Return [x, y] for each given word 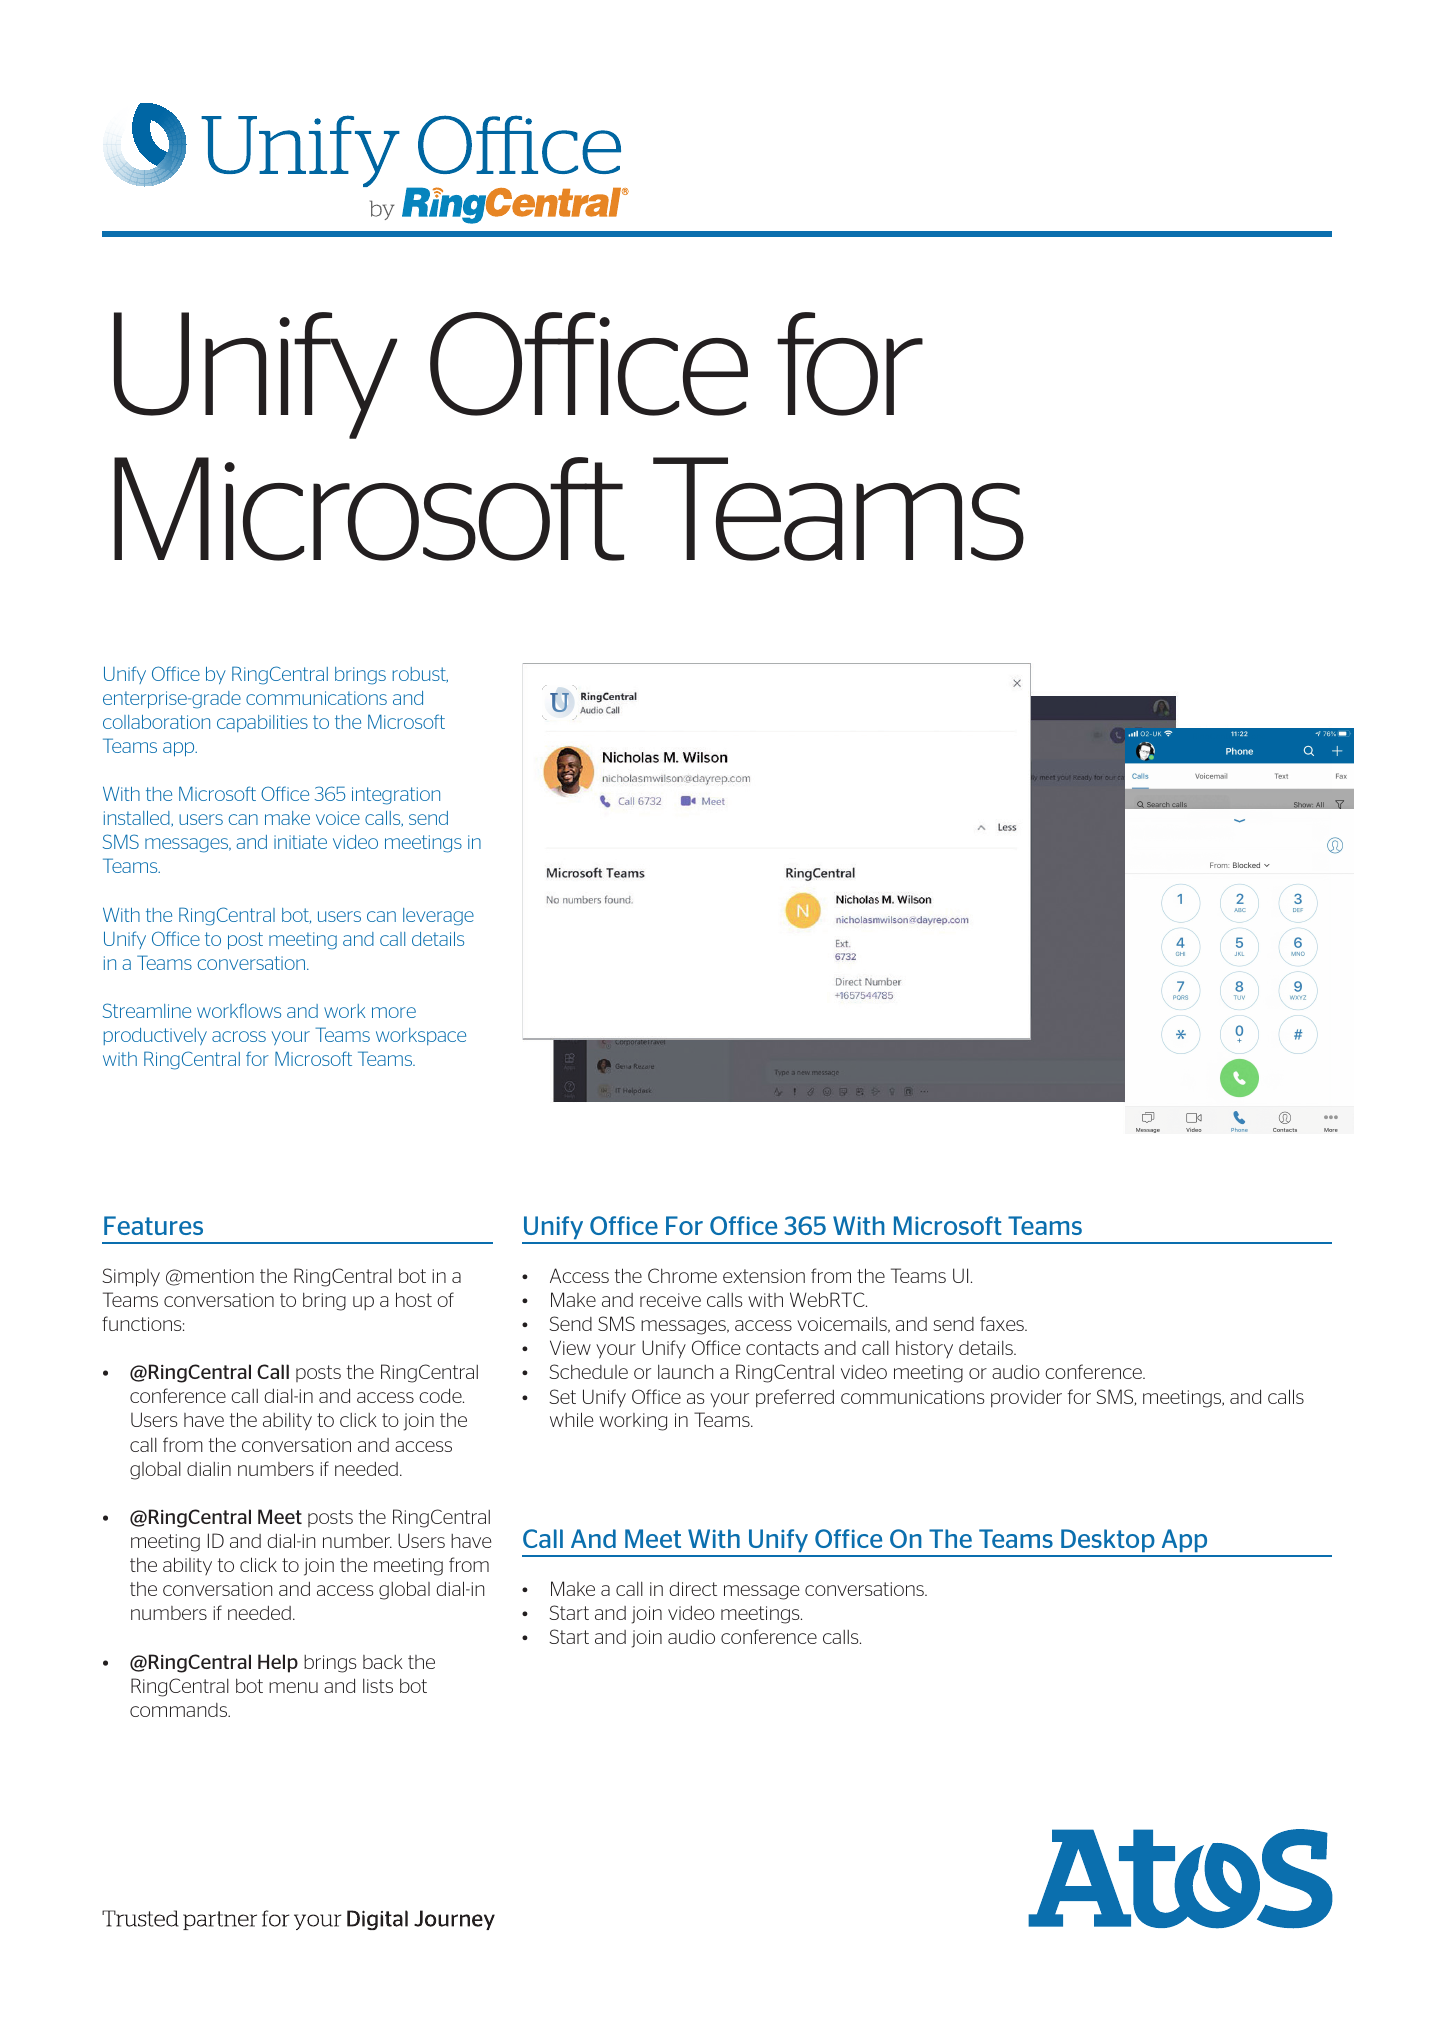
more [394, 1012]
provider [1026, 1399]
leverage [438, 917]
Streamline [147, 1010]
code [441, 1395]
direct [693, 1589]
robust [420, 675]
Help [278, 1663]
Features [153, 1225]
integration [396, 796]
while [571, 1419]
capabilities [262, 723]
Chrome [682, 1275]
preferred [795, 1398]
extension [764, 1276]
